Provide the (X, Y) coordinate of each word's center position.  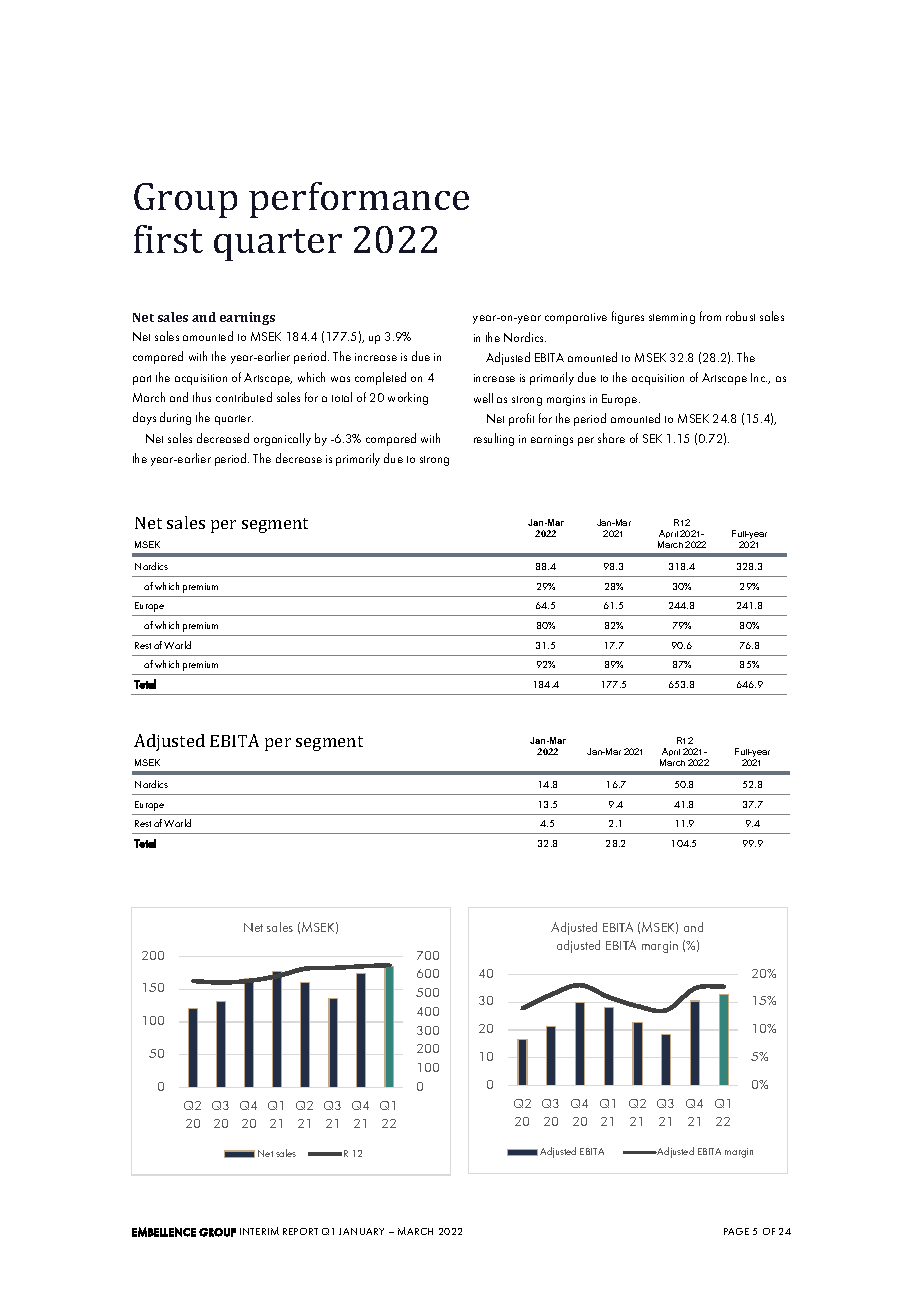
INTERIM (259, 1231)
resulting (494, 439)
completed (380, 378)
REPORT (300, 1231)
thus (202, 397)
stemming (672, 318)
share (611, 438)
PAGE (736, 1231)
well (483, 398)
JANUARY (361, 1231)
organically (282, 439)
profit (521, 419)
